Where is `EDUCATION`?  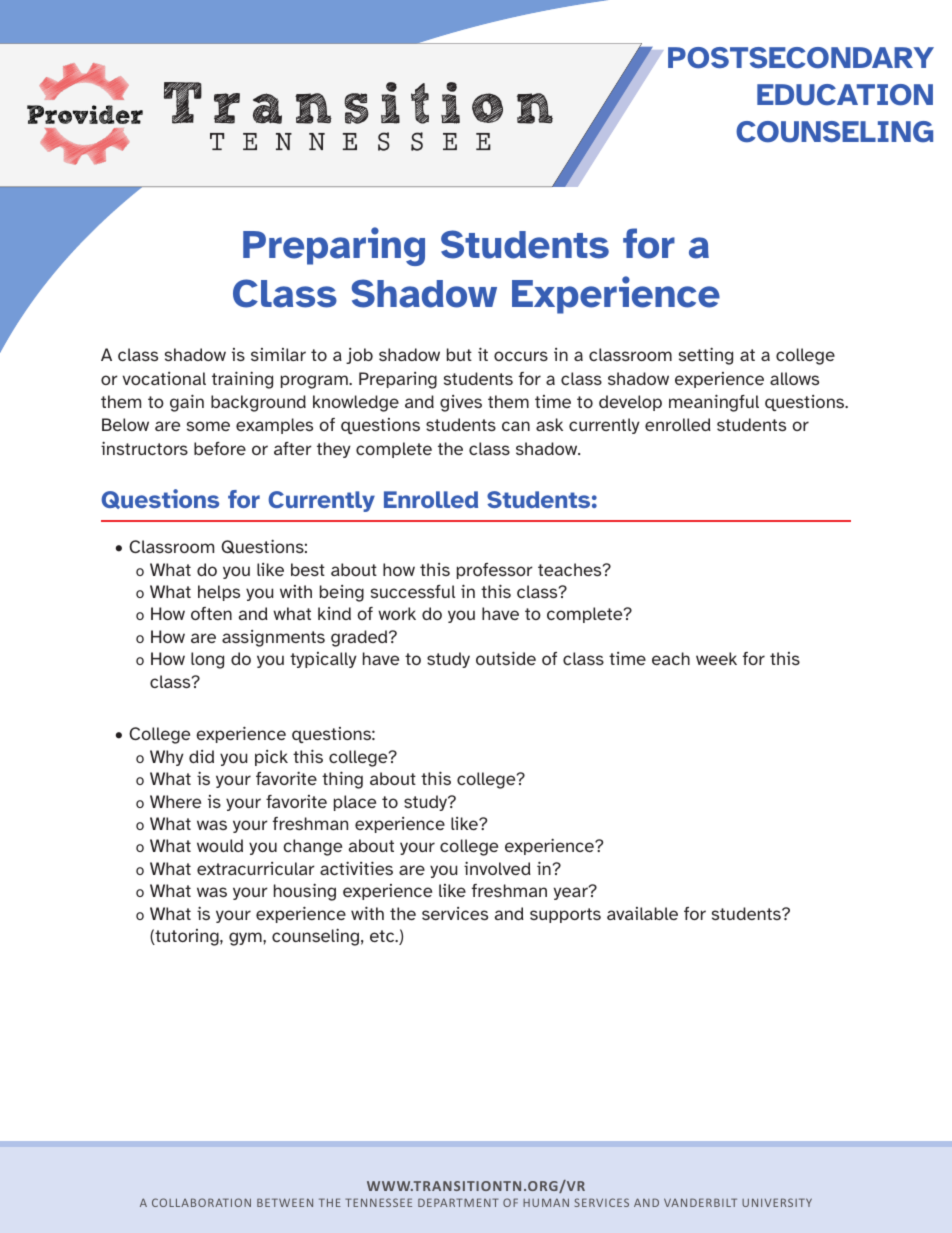
EDUCATION is located at coordinates (845, 95).
